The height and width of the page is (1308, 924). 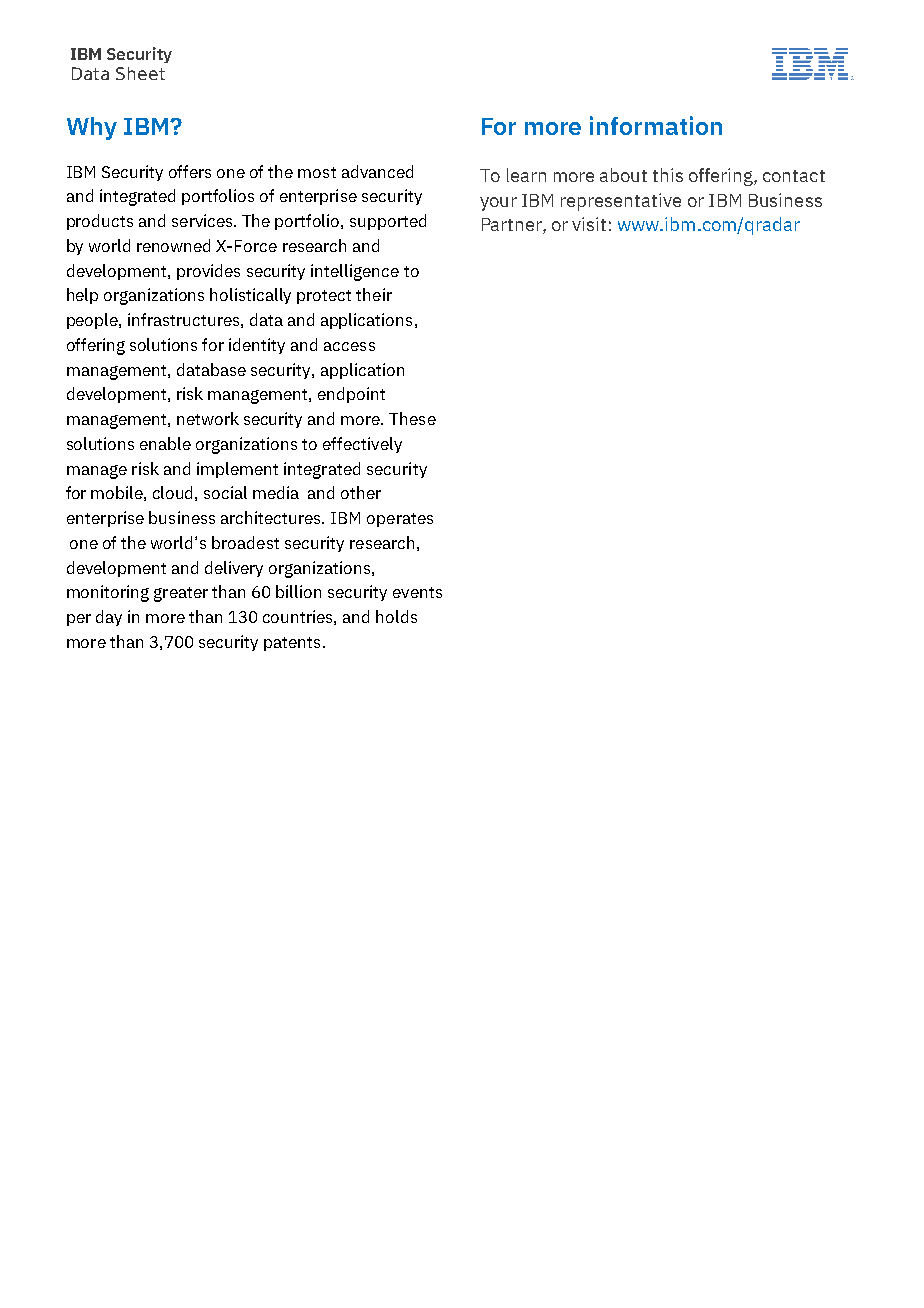 I want to click on social, so click(x=225, y=492).
